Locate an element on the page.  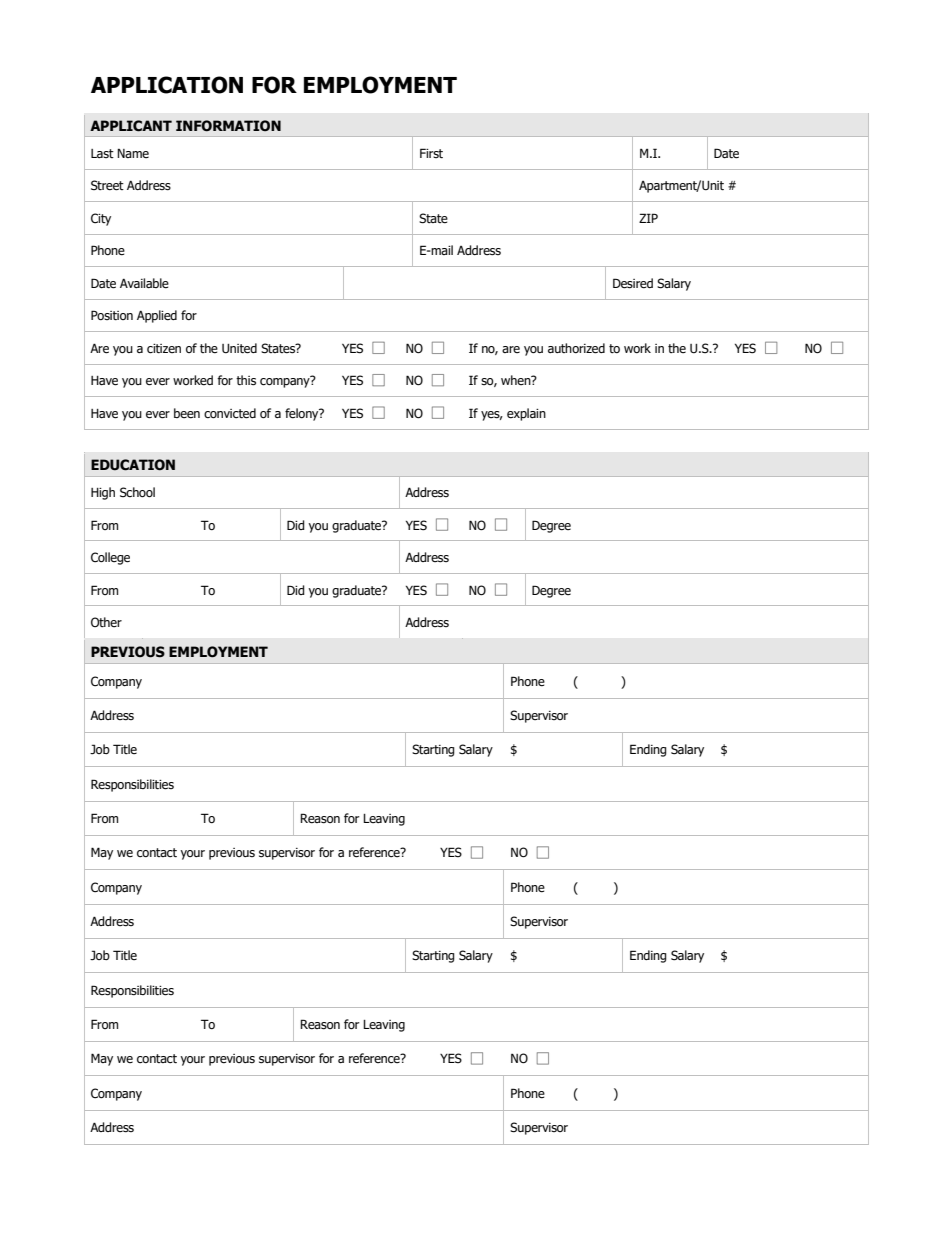
ZIP is located at coordinates (648, 218).
